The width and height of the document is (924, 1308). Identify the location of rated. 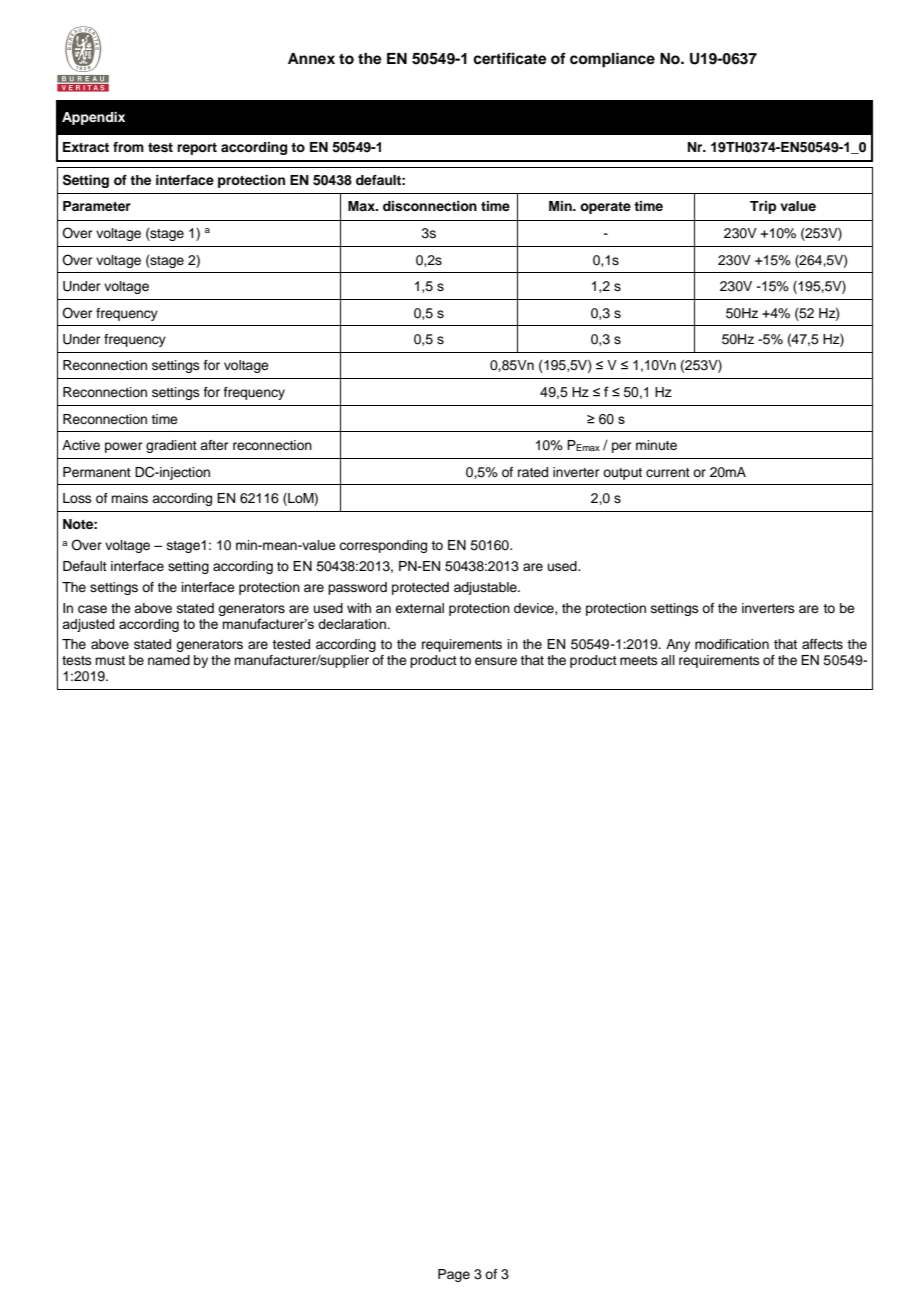
(533, 472).
